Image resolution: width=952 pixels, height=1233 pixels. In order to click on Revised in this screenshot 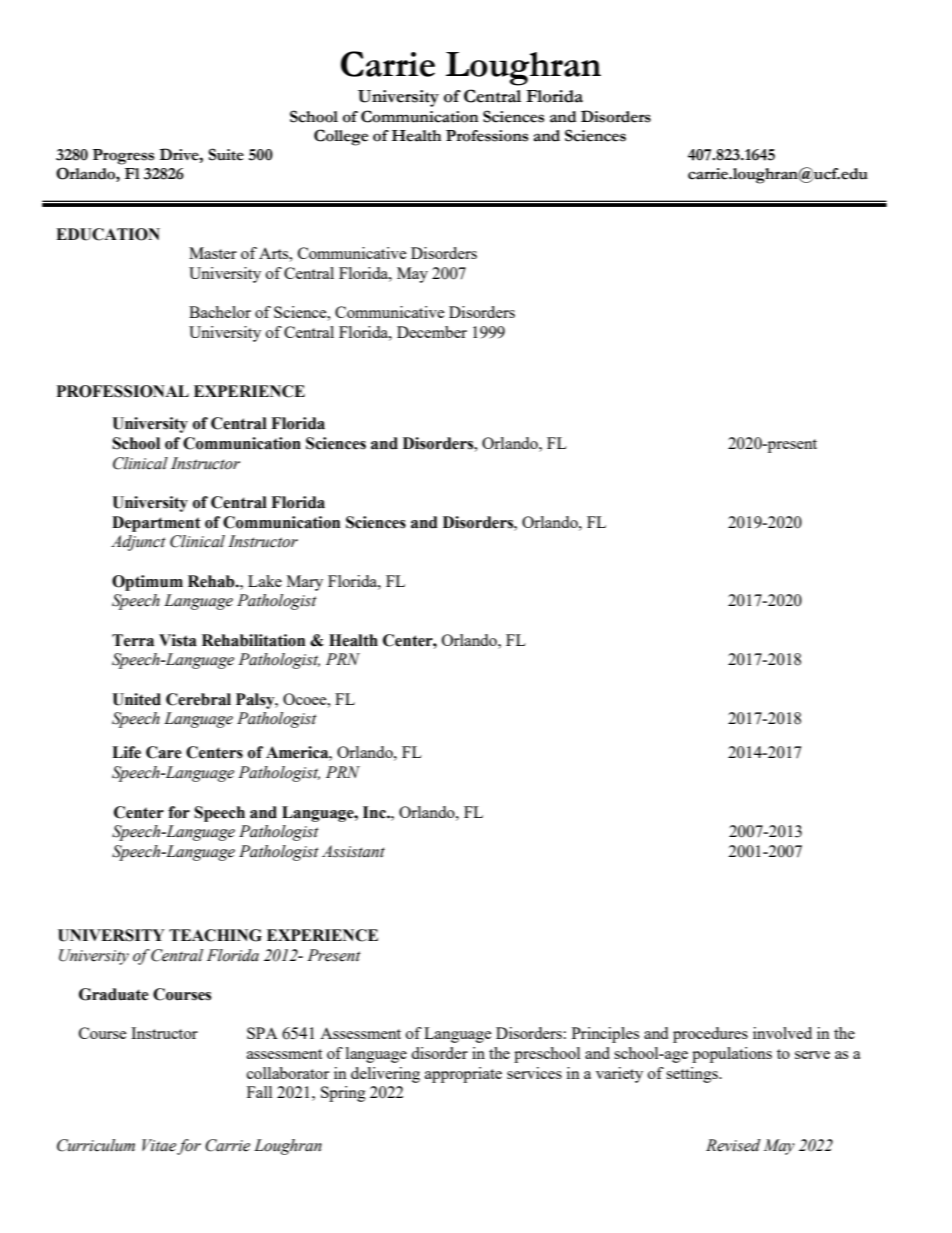, I will do `click(733, 1145)`.
